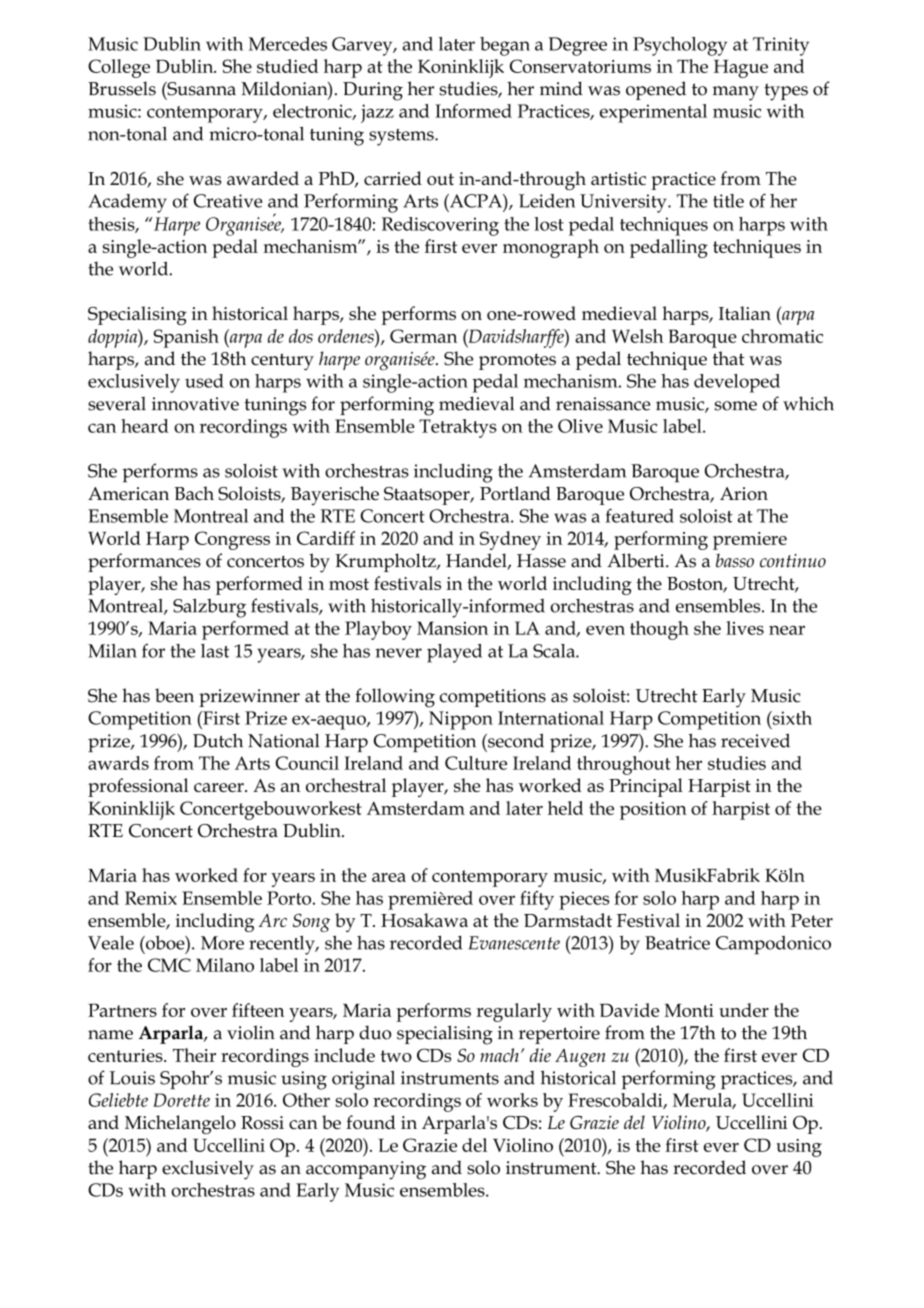  I want to click on last, so click(215, 651).
